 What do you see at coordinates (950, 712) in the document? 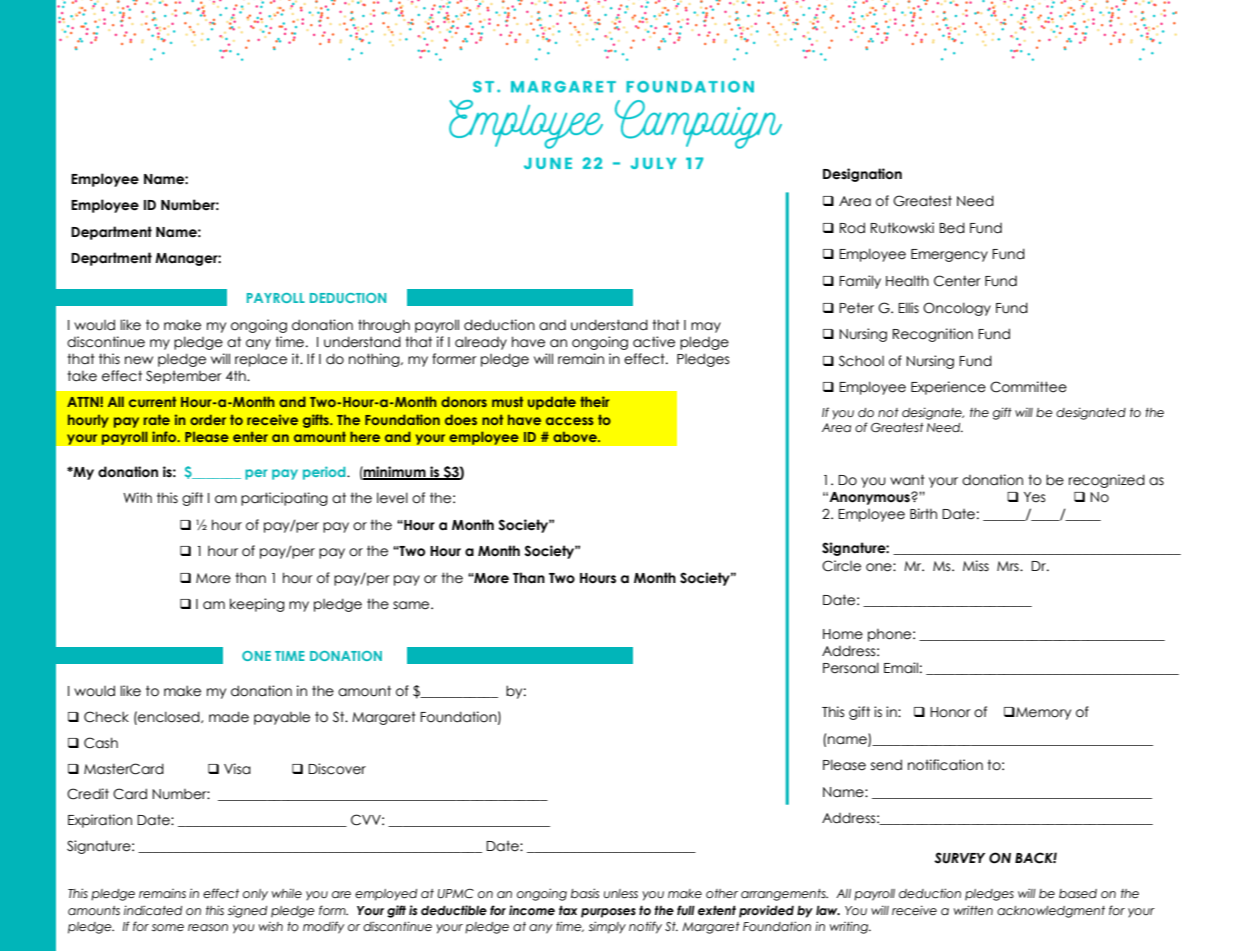
I see `Honor` at bounding box center [950, 712].
